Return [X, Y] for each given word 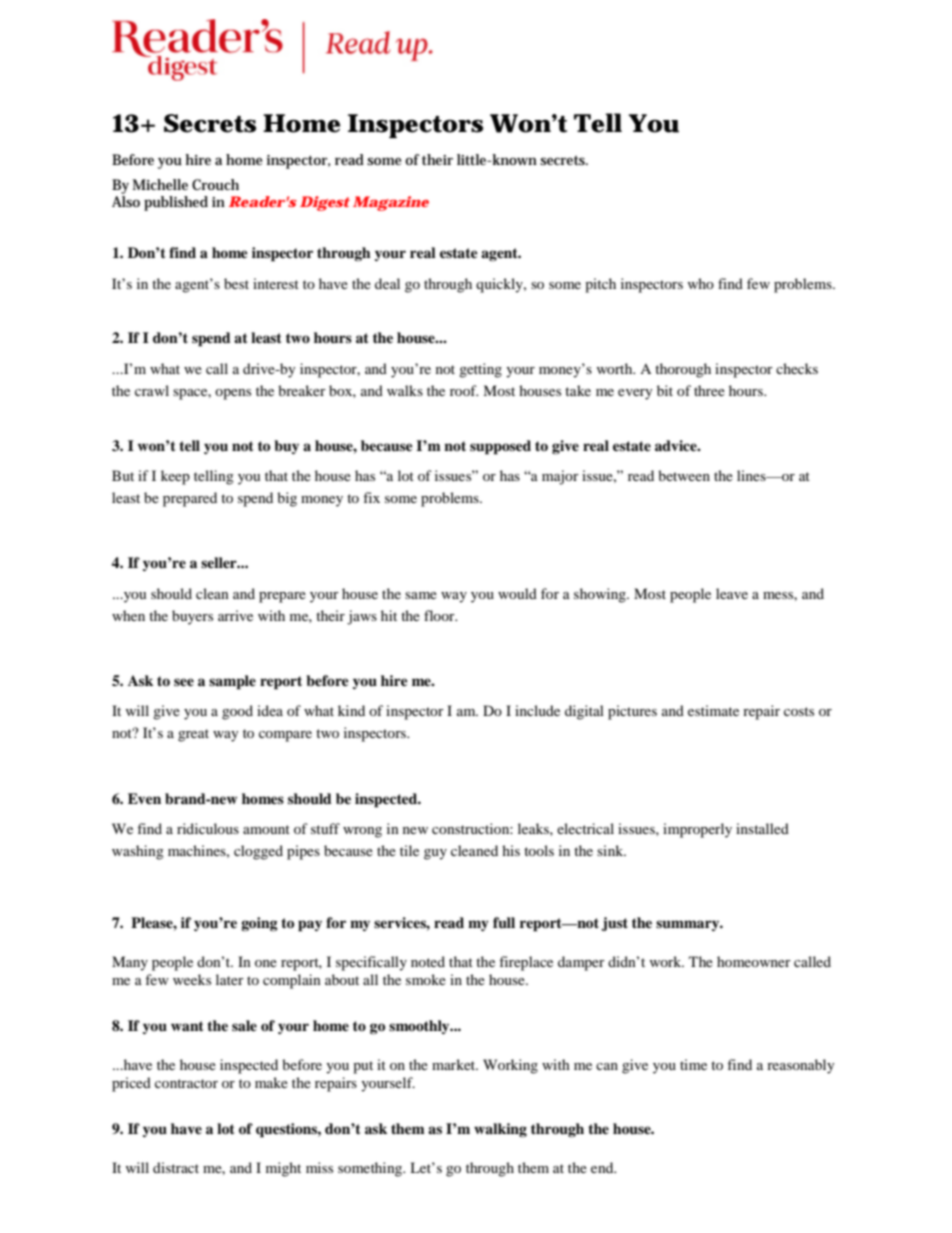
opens [233, 394]
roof [464, 390]
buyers [192, 617]
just [614, 924]
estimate [713, 710]
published [176, 203]
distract [176, 1167]
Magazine [391, 203]
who [700, 283]
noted [428, 961]
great [193, 735]
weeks [192, 979]
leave [732, 593]
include [537, 710]
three [709, 390]
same [421, 595]
